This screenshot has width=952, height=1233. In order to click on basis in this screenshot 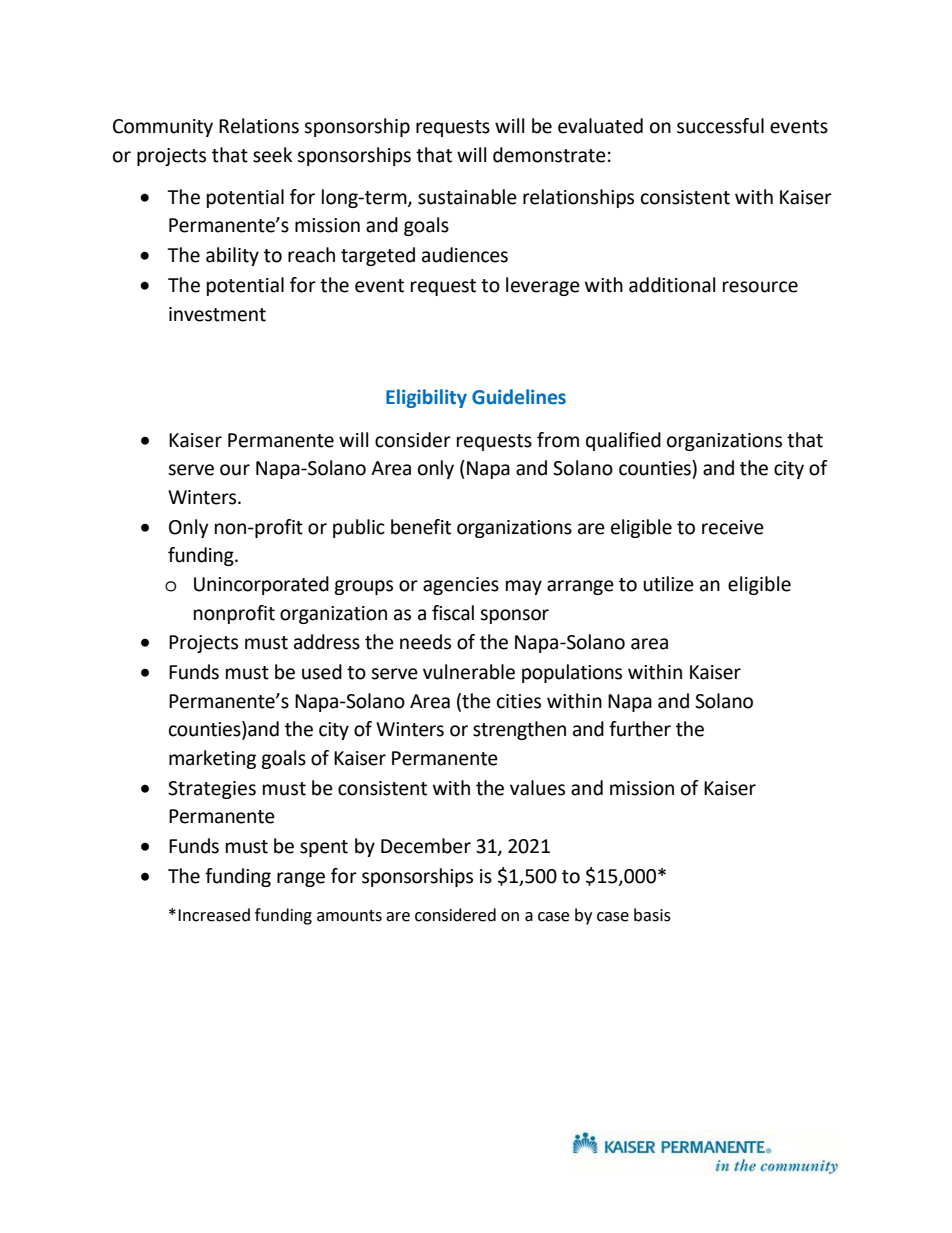, I will do `click(652, 915)`.
